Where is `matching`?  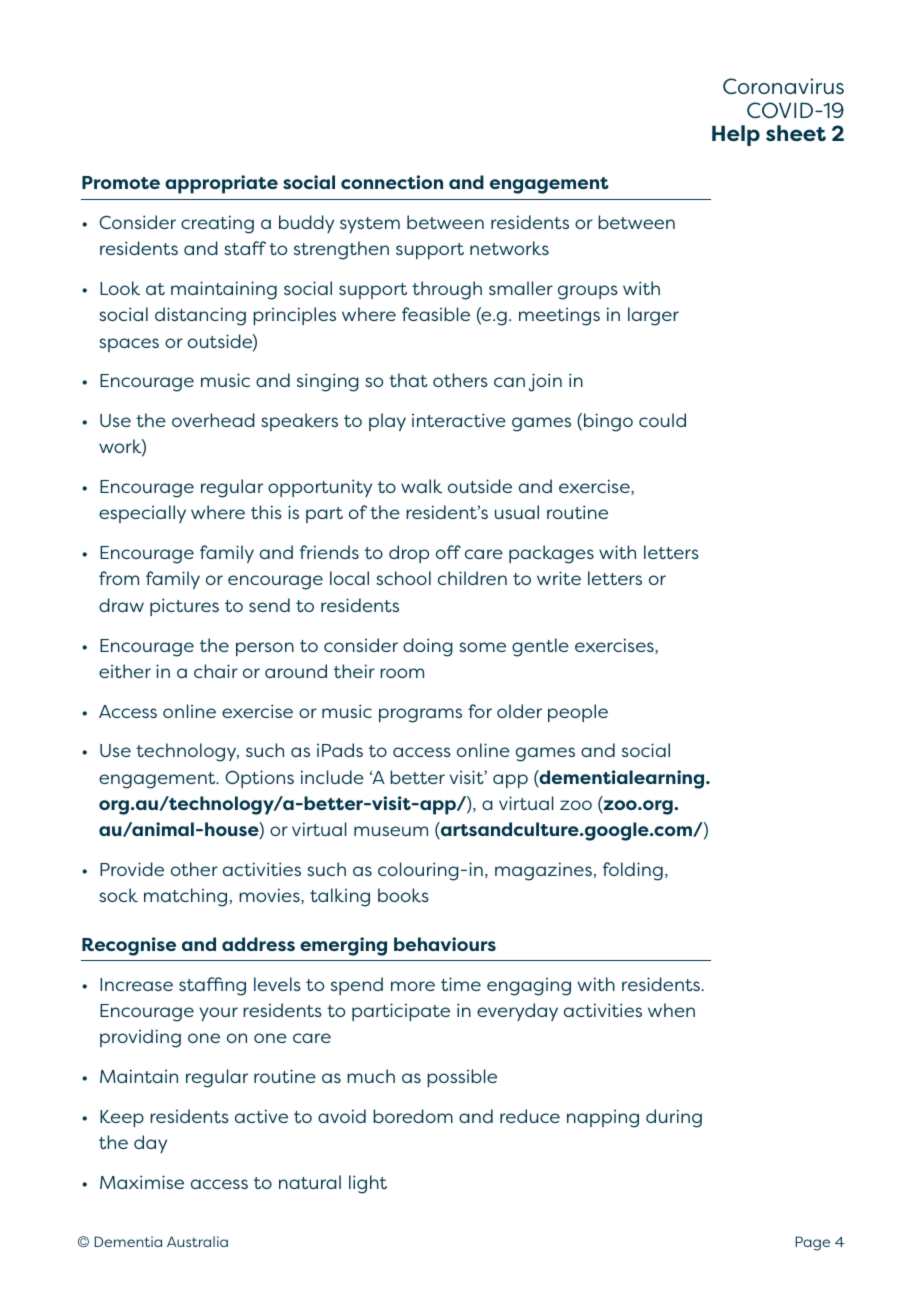
matching is located at coordinates (185, 897).
